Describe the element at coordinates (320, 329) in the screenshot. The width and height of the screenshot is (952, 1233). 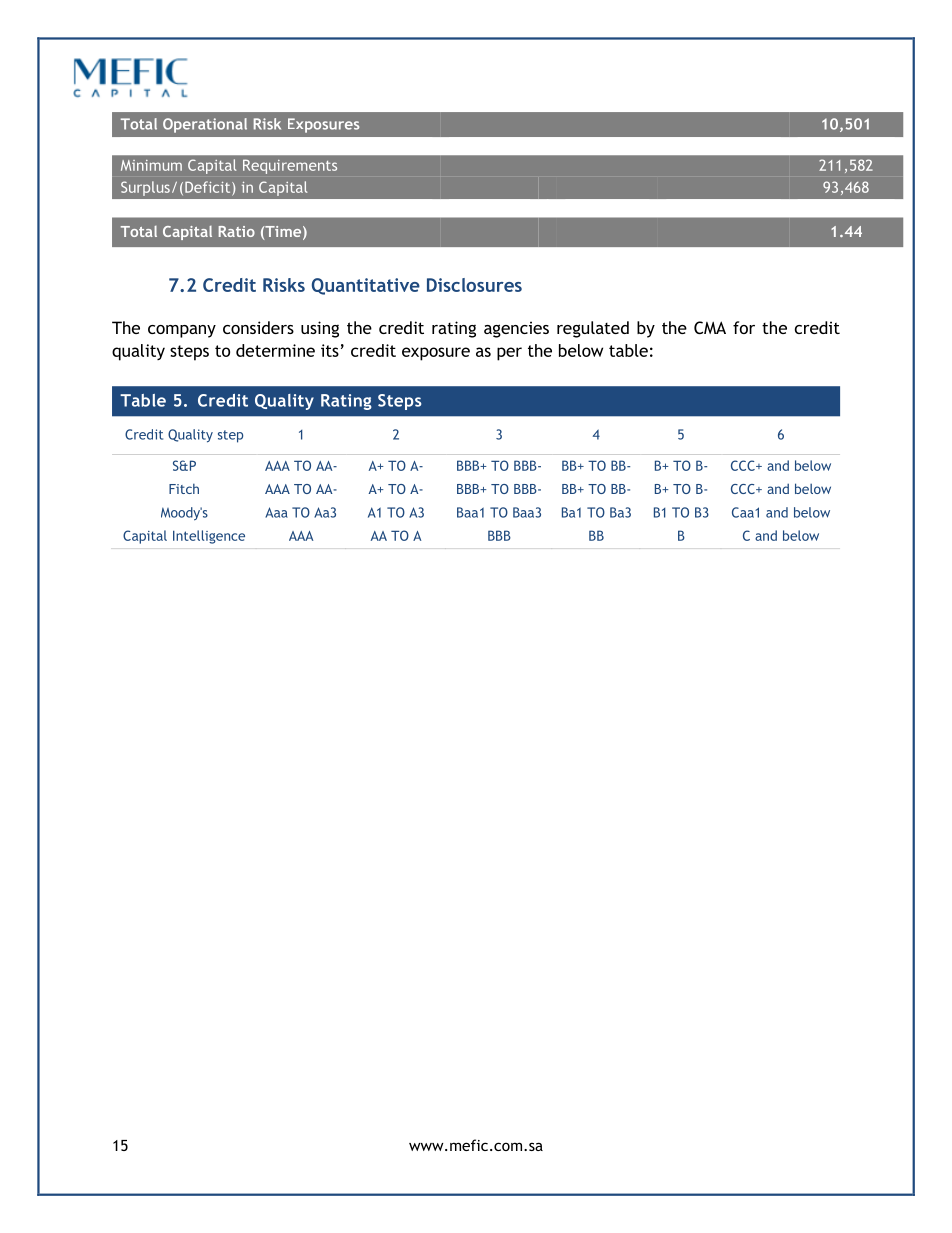
I see `using` at that location.
